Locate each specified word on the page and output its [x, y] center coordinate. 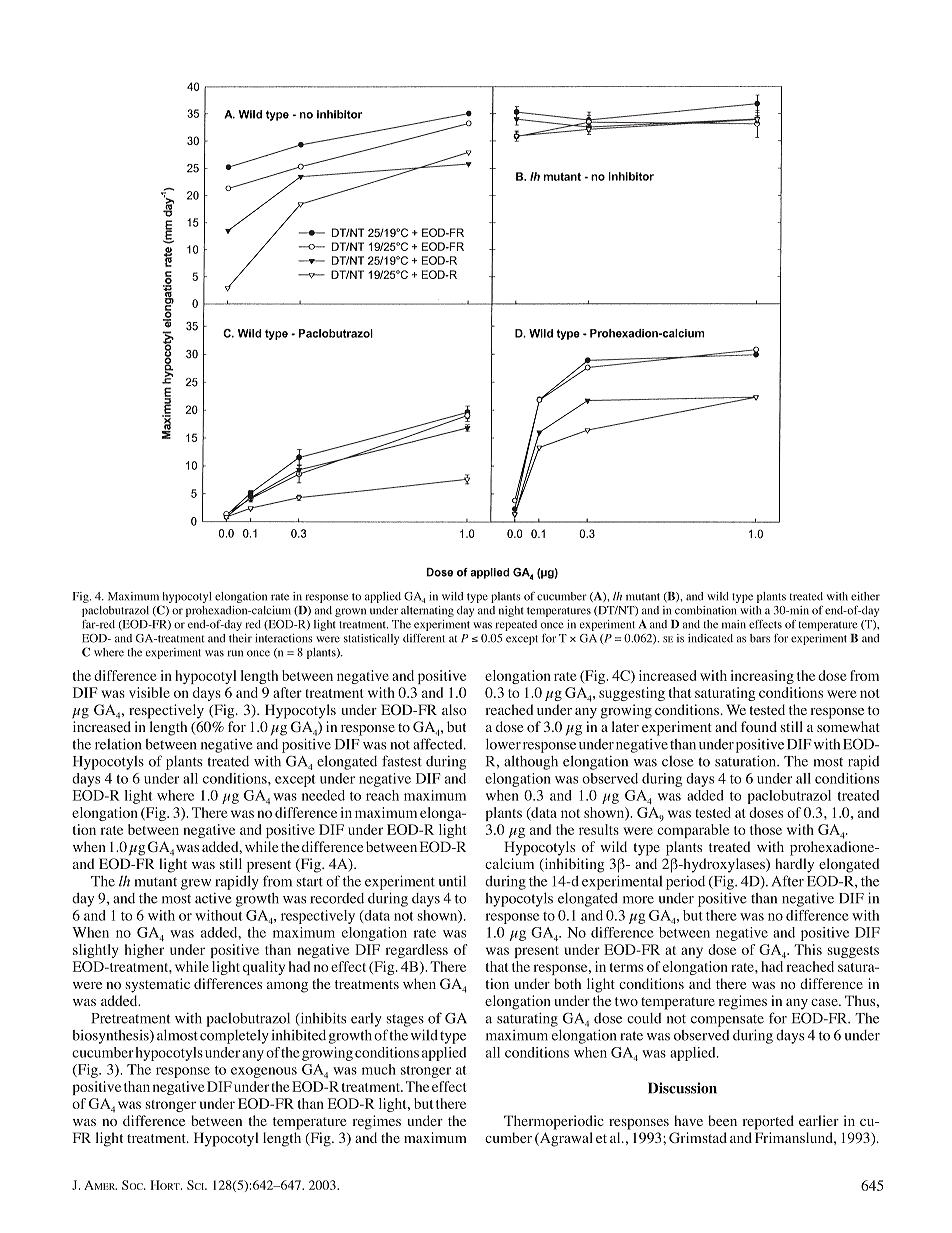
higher [144, 951]
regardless [417, 951]
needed [323, 795]
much [379, 1069]
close [677, 761]
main [734, 624]
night [511, 611]
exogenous [264, 1072]
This [808, 949]
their [240, 638]
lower [503, 744]
